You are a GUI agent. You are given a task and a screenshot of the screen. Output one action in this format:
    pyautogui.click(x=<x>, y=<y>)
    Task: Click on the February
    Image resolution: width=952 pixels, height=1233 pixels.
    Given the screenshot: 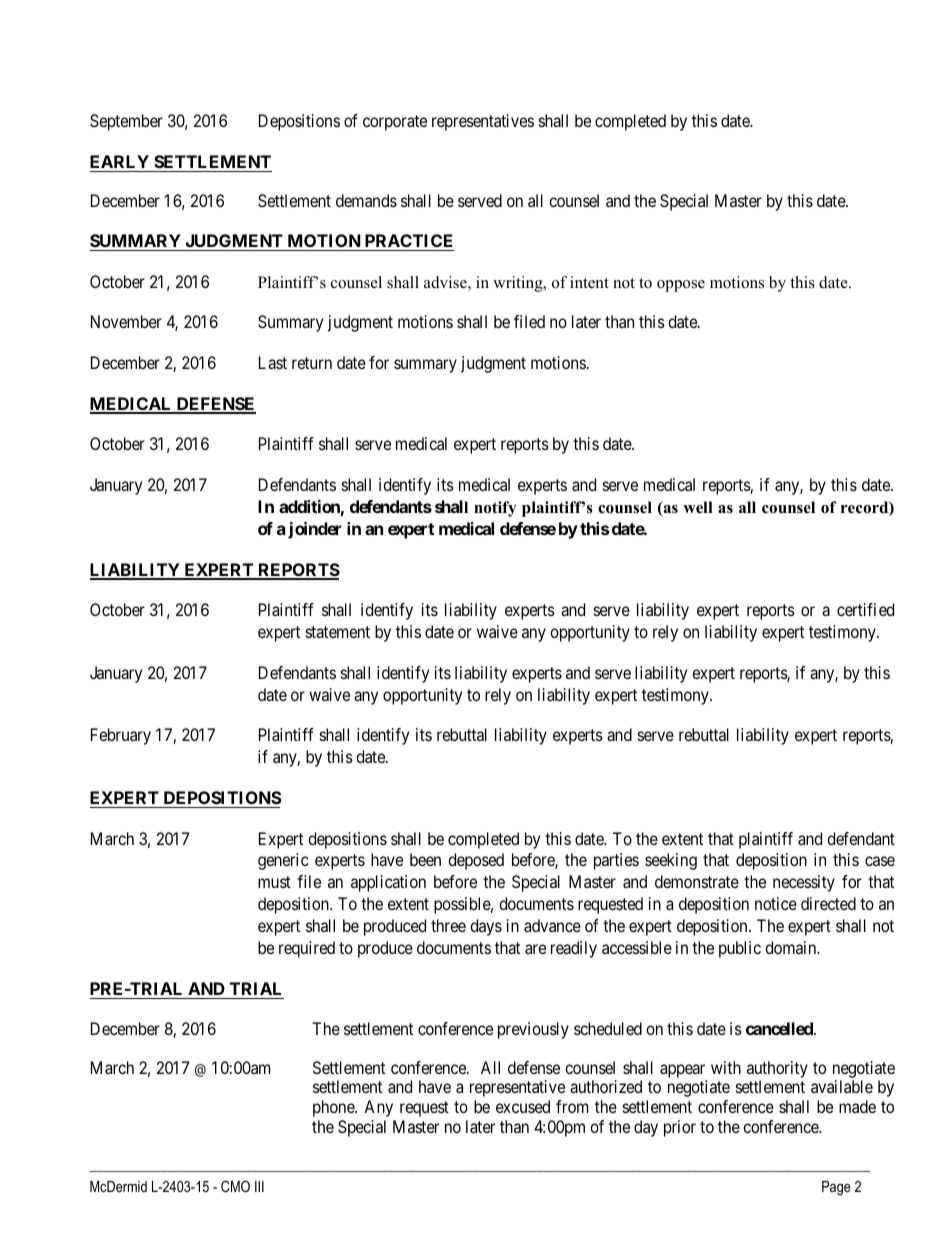 What is the action you would take?
    pyautogui.click(x=121, y=736)
